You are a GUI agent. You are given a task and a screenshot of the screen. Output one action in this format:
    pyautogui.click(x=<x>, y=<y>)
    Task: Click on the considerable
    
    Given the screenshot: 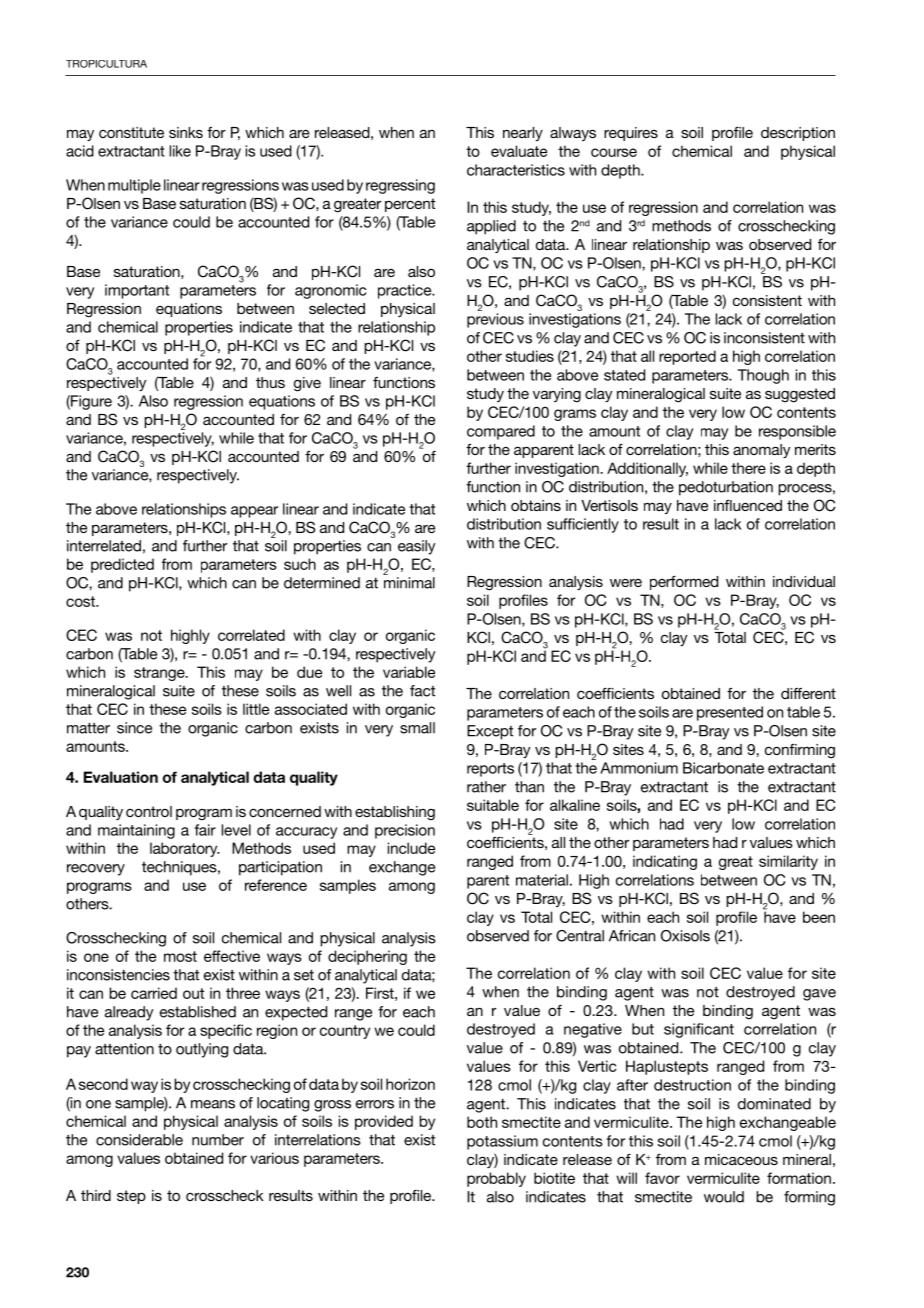 What is the action you would take?
    pyautogui.click(x=139, y=1140)
